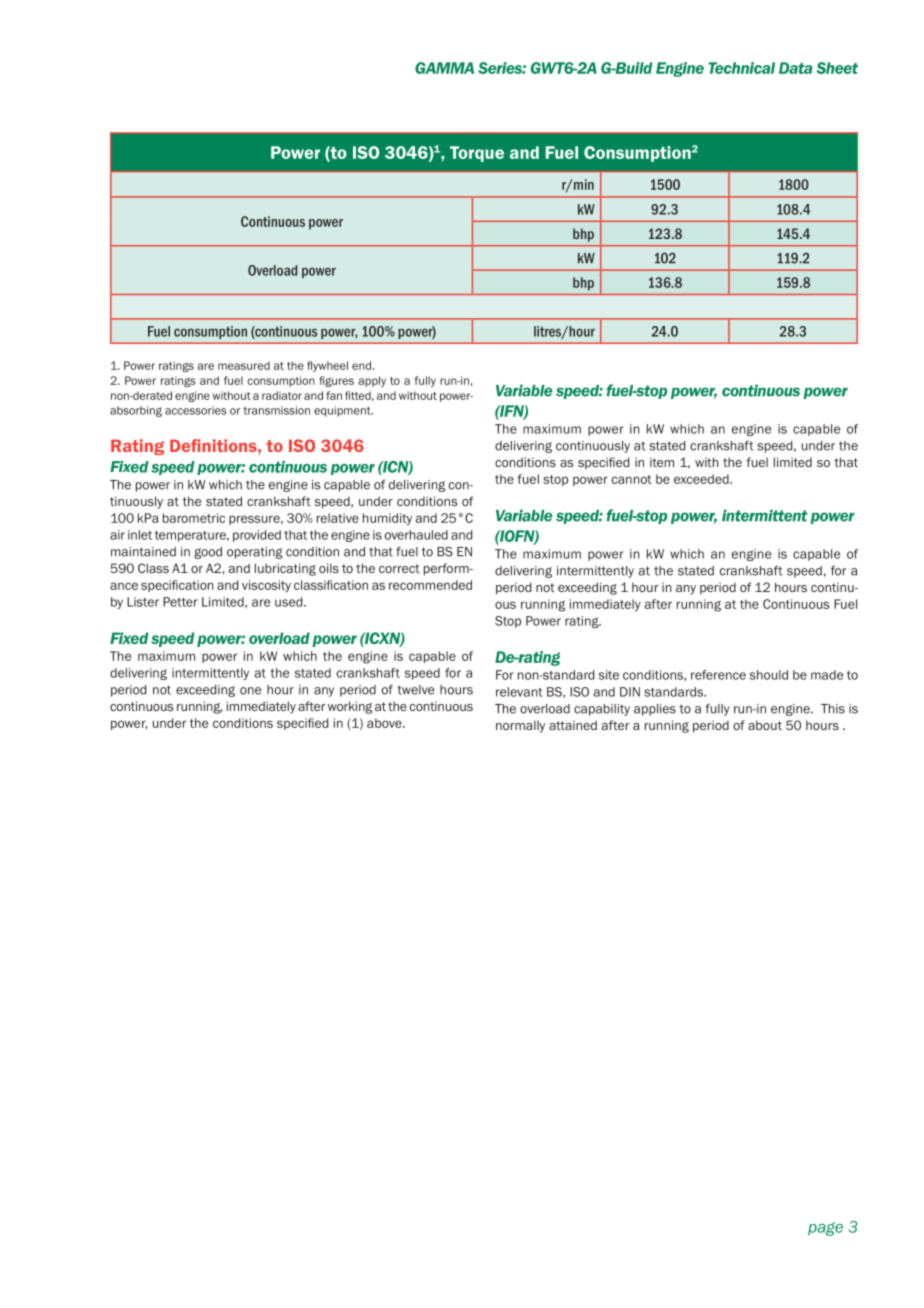  What do you see at coordinates (185, 445) in the page?
I see `Defi` at bounding box center [185, 445].
